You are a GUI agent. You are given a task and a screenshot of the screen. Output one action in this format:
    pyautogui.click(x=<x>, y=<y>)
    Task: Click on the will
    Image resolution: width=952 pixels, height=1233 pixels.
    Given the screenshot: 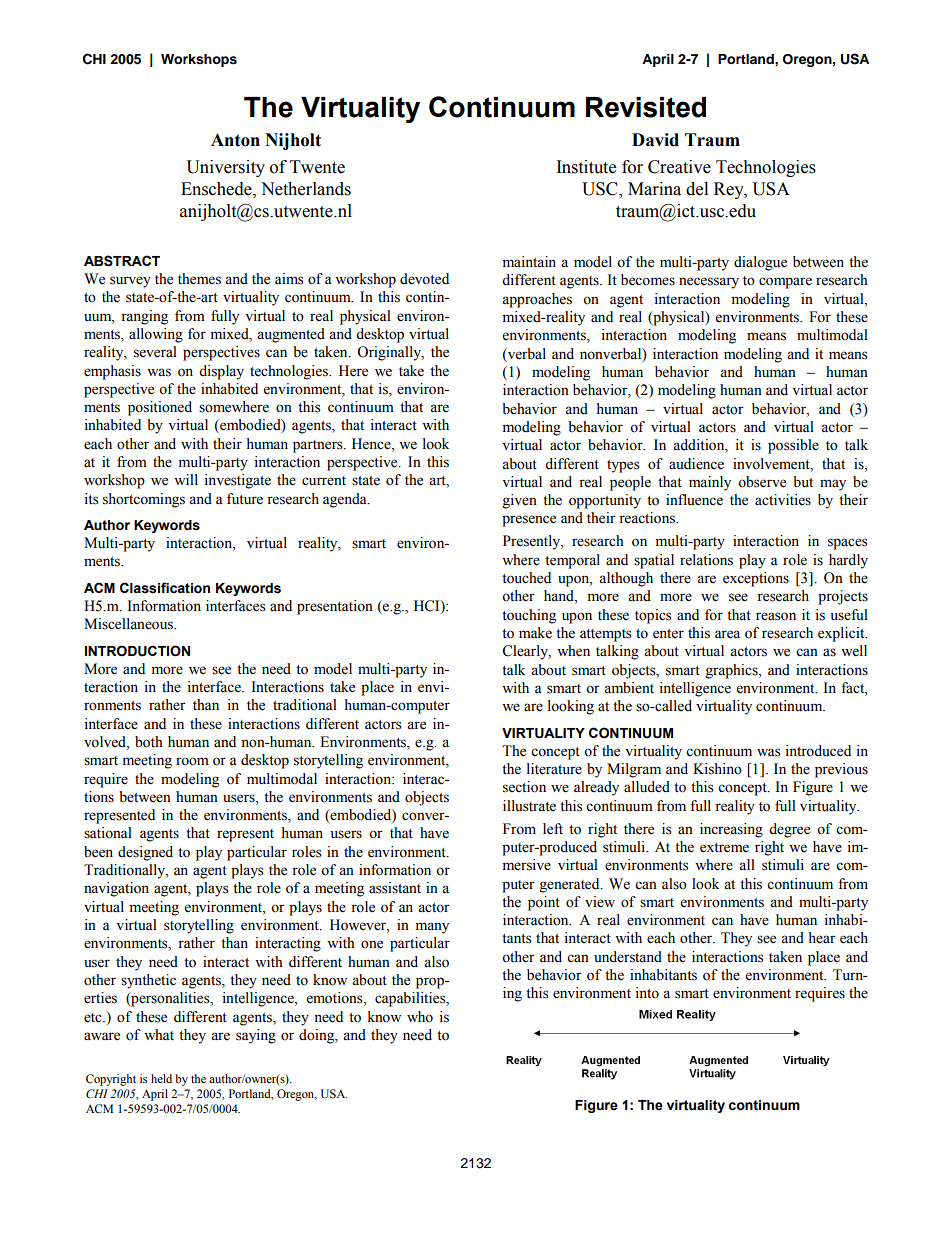 What is the action you would take?
    pyautogui.click(x=186, y=479)
